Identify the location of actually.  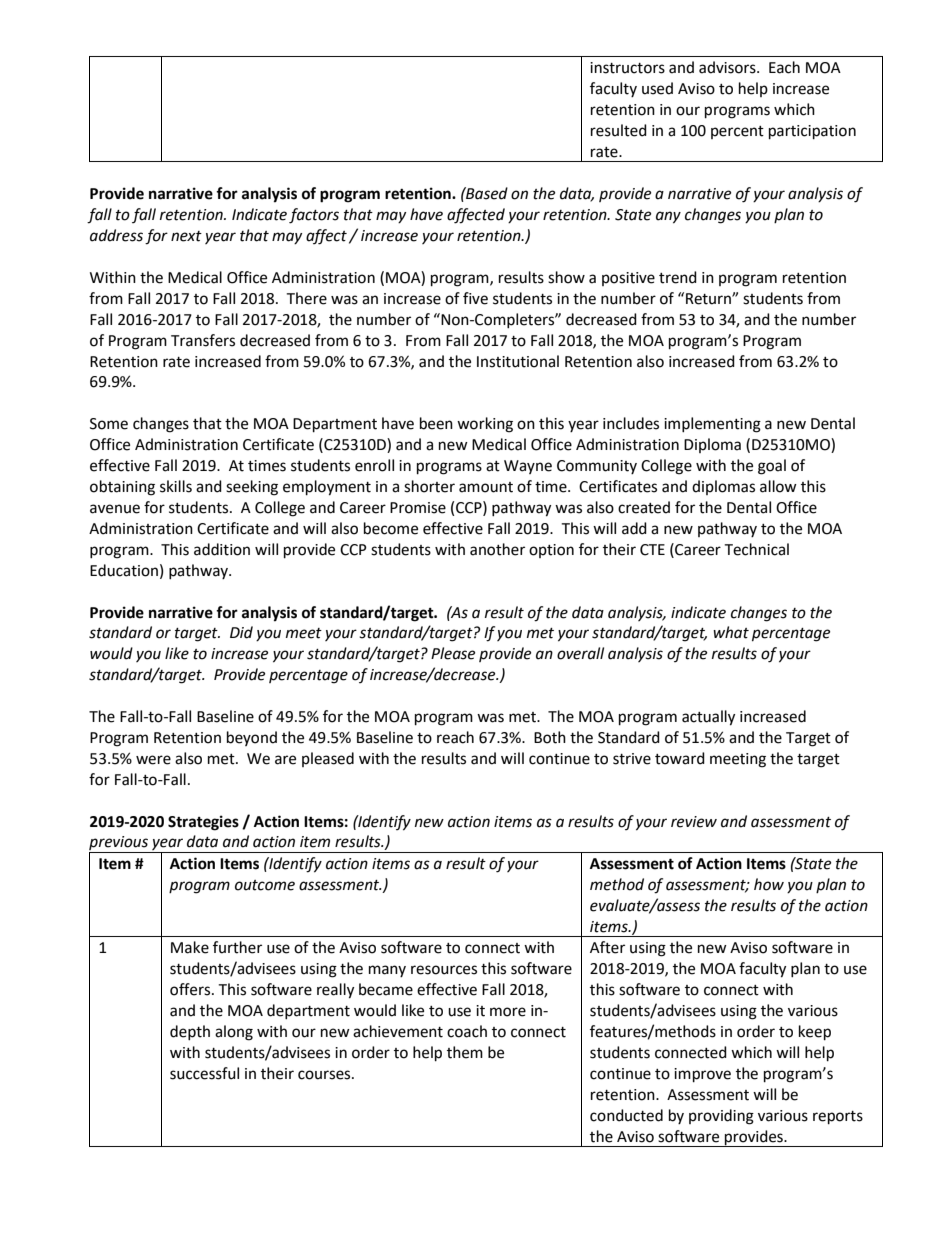
(708, 718).
